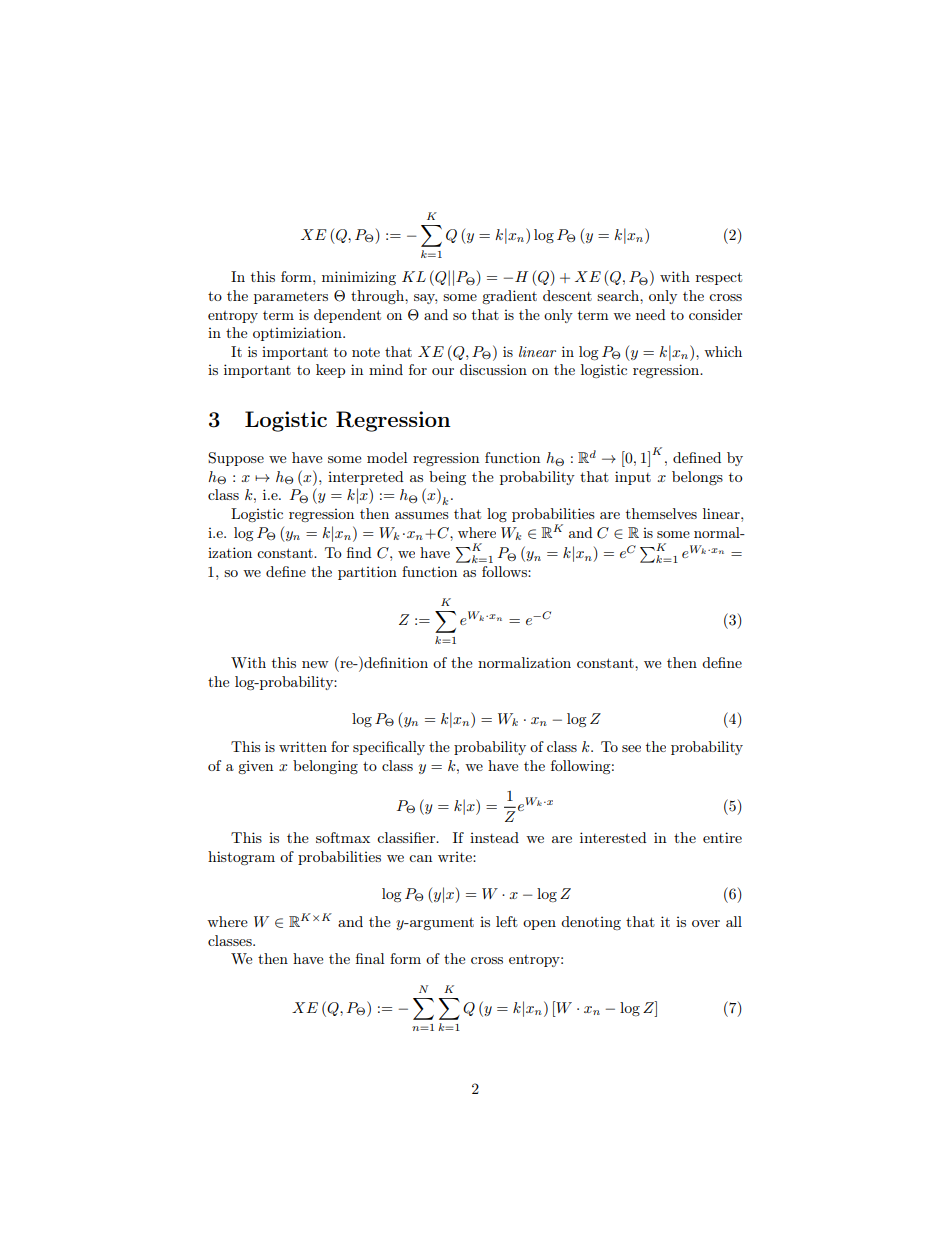 The image size is (952, 1233). What do you see at coordinates (505, 571) in the screenshot?
I see `follows` at bounding box center [505, 571].
